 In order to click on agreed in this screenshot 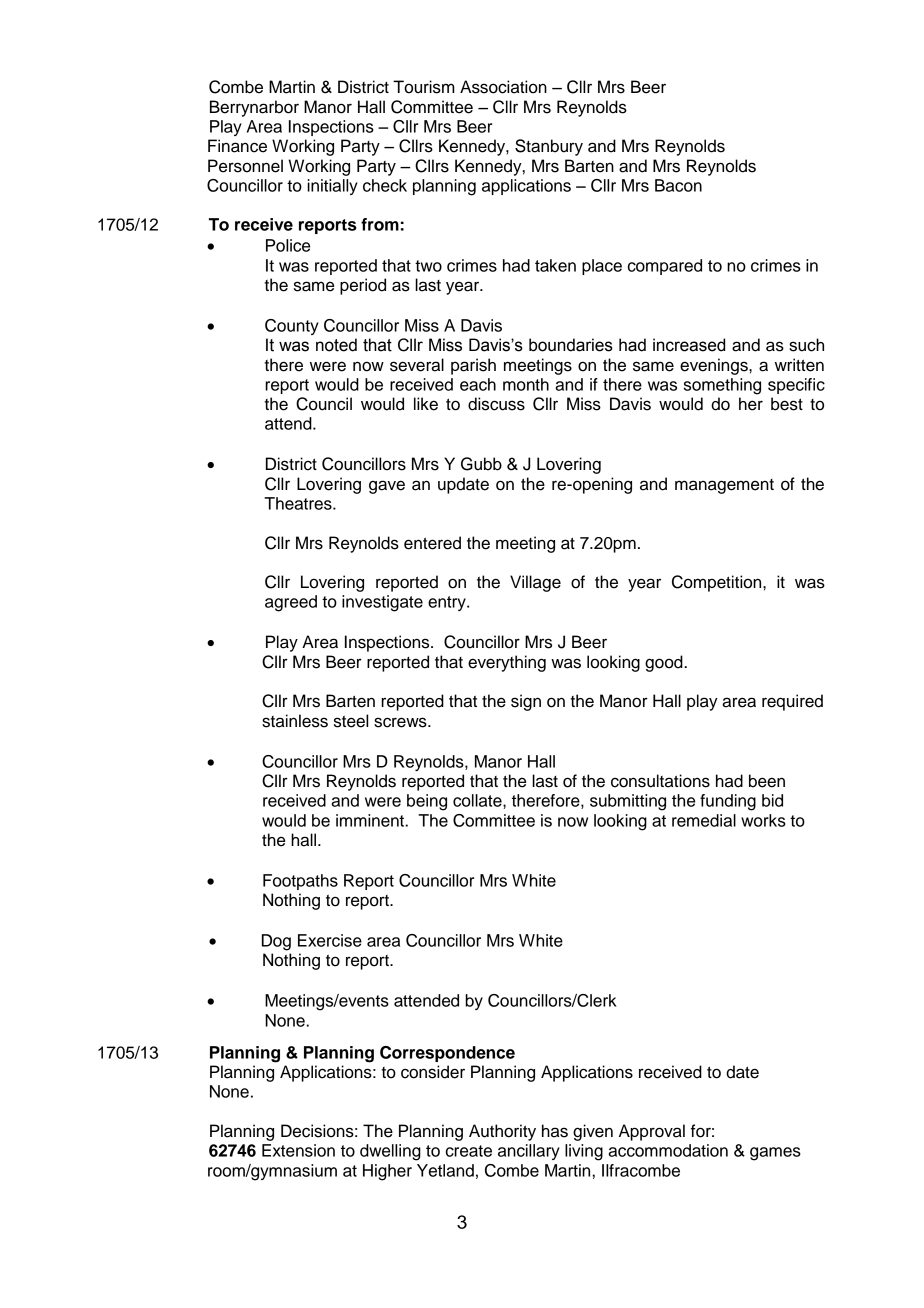, I will do `click(291, 603)`.
